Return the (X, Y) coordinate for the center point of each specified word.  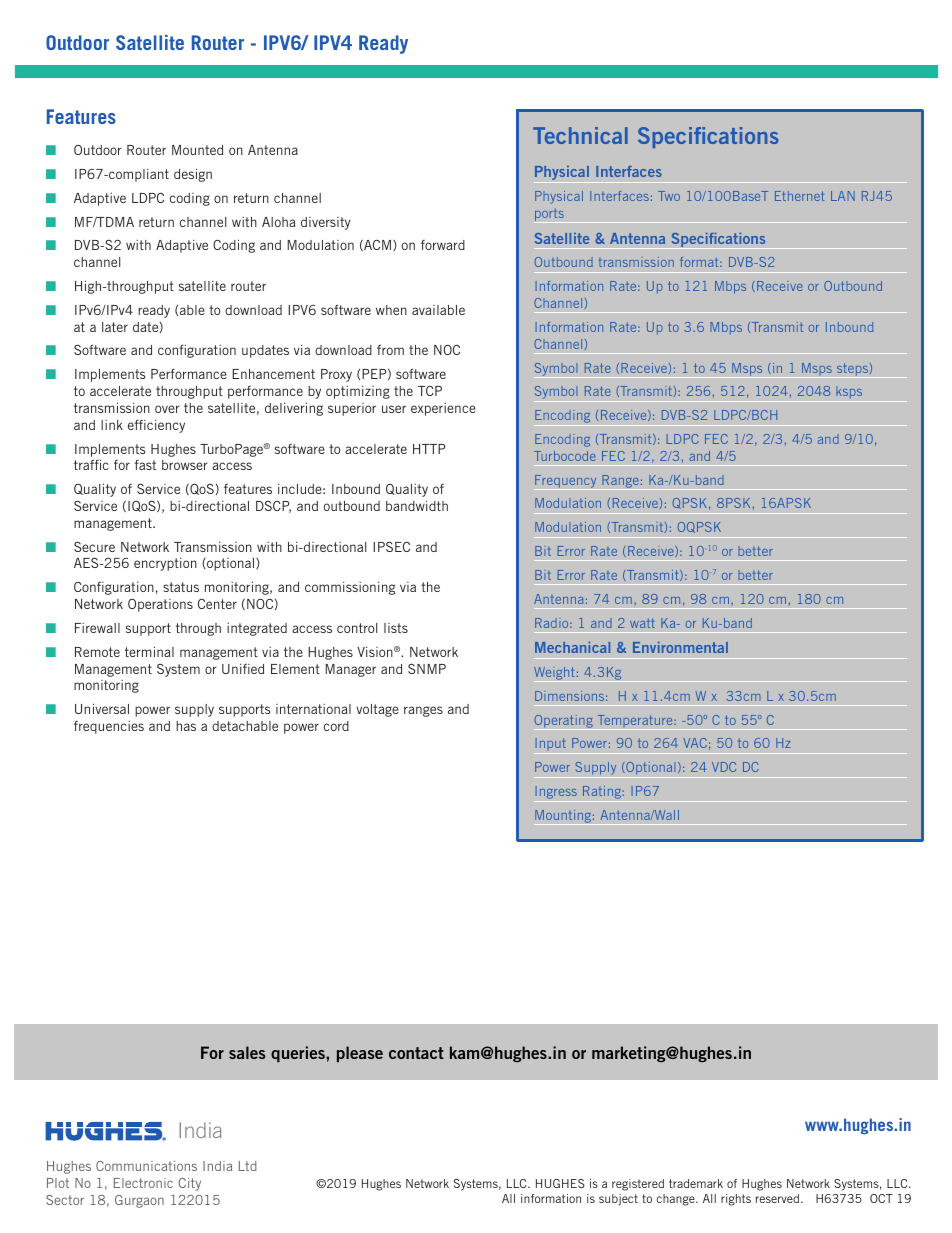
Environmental (680, 647)
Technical (580, 135)
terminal (149, 651)
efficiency (156, 426)
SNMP (427, 668)
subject (618, 1200)
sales (247, 1052)
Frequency (566, 482)
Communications (146, 1166)
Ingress (556, 794)
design (193, 175)
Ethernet (800, 196)
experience (443, 409)
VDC (724, 767)
